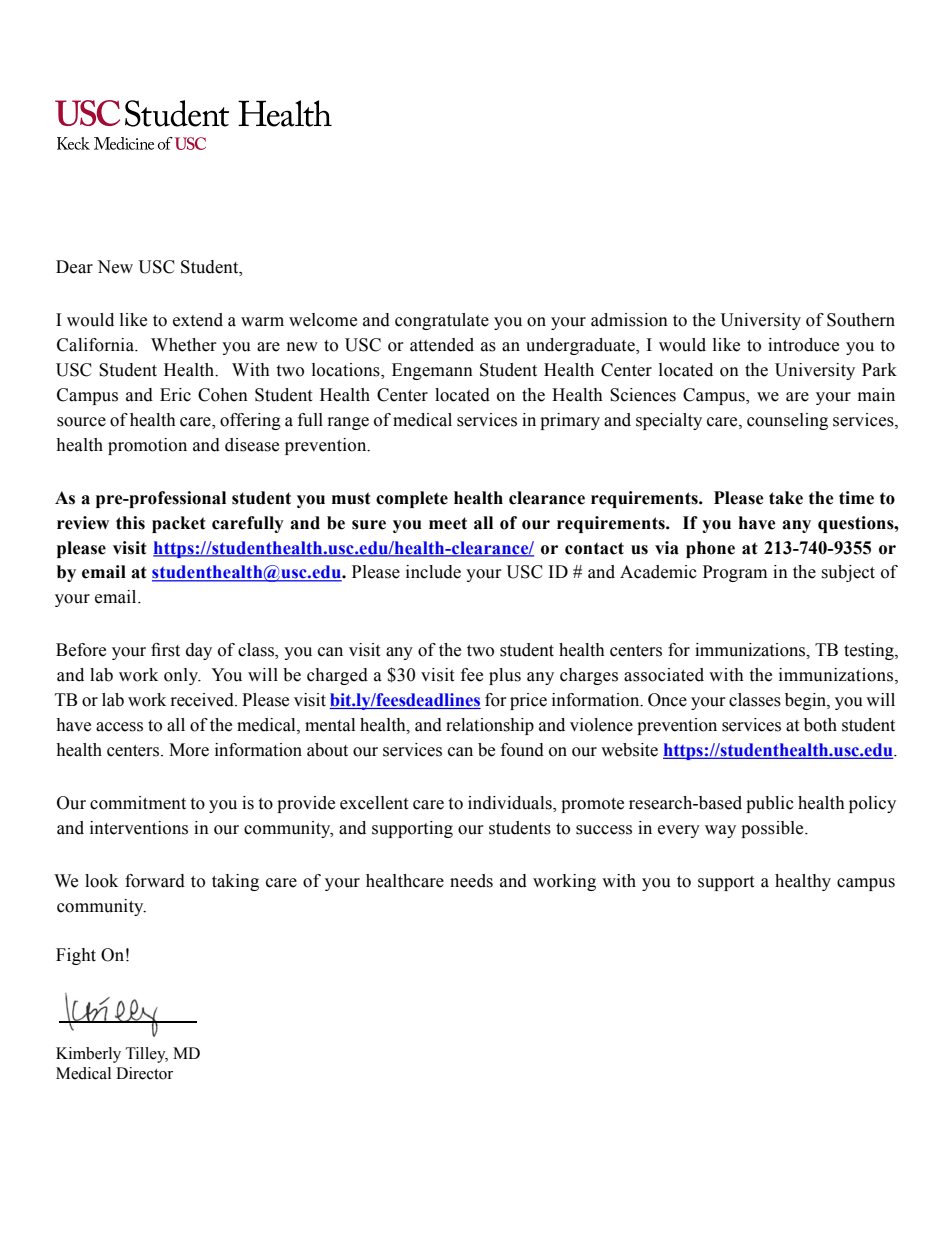 Image resolution: width=952 pixels, height=1233 pixels. I want to click on only, so click(182, 676).
